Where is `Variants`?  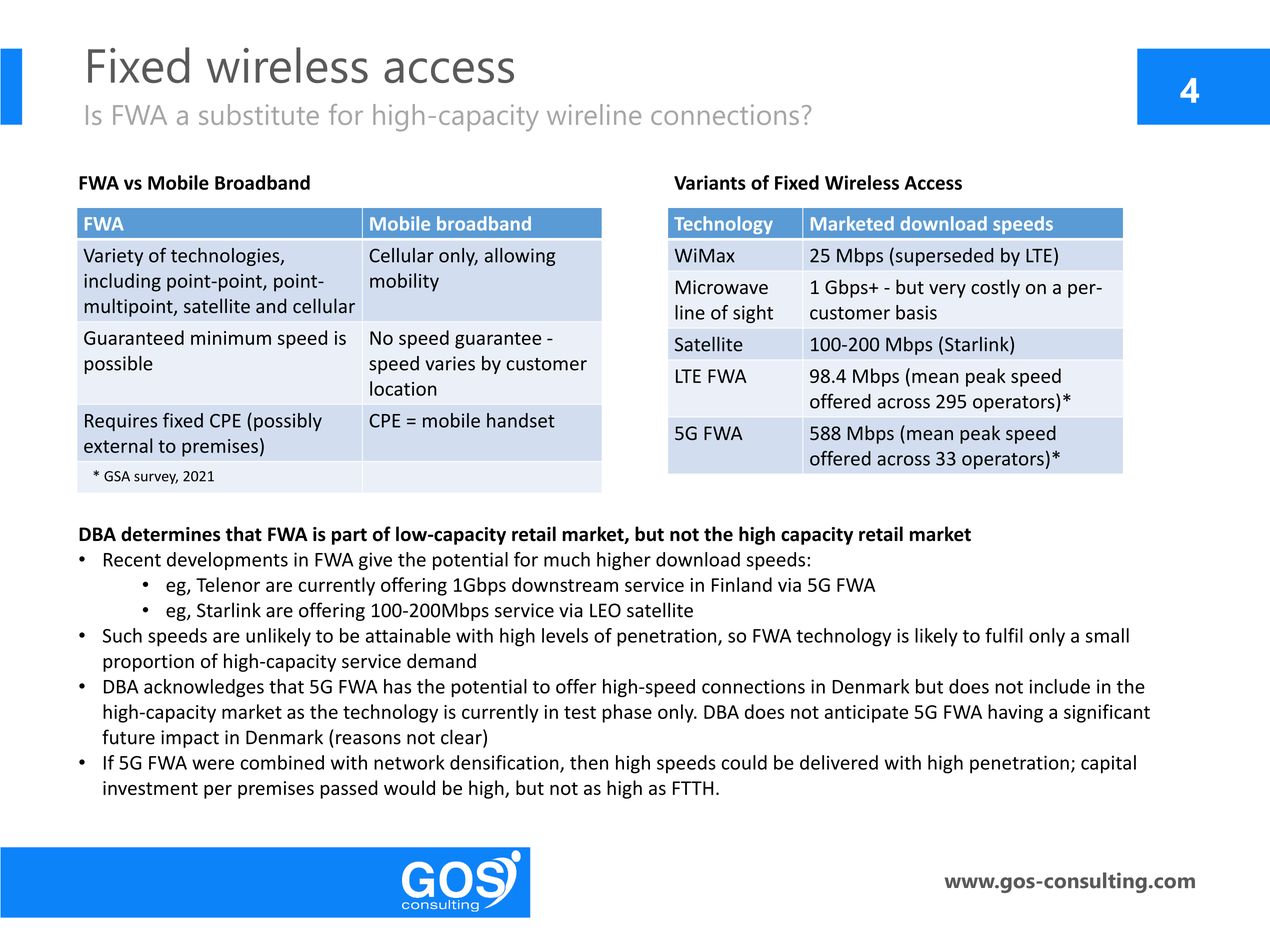
Variants is located at coordinates (710, 182).
